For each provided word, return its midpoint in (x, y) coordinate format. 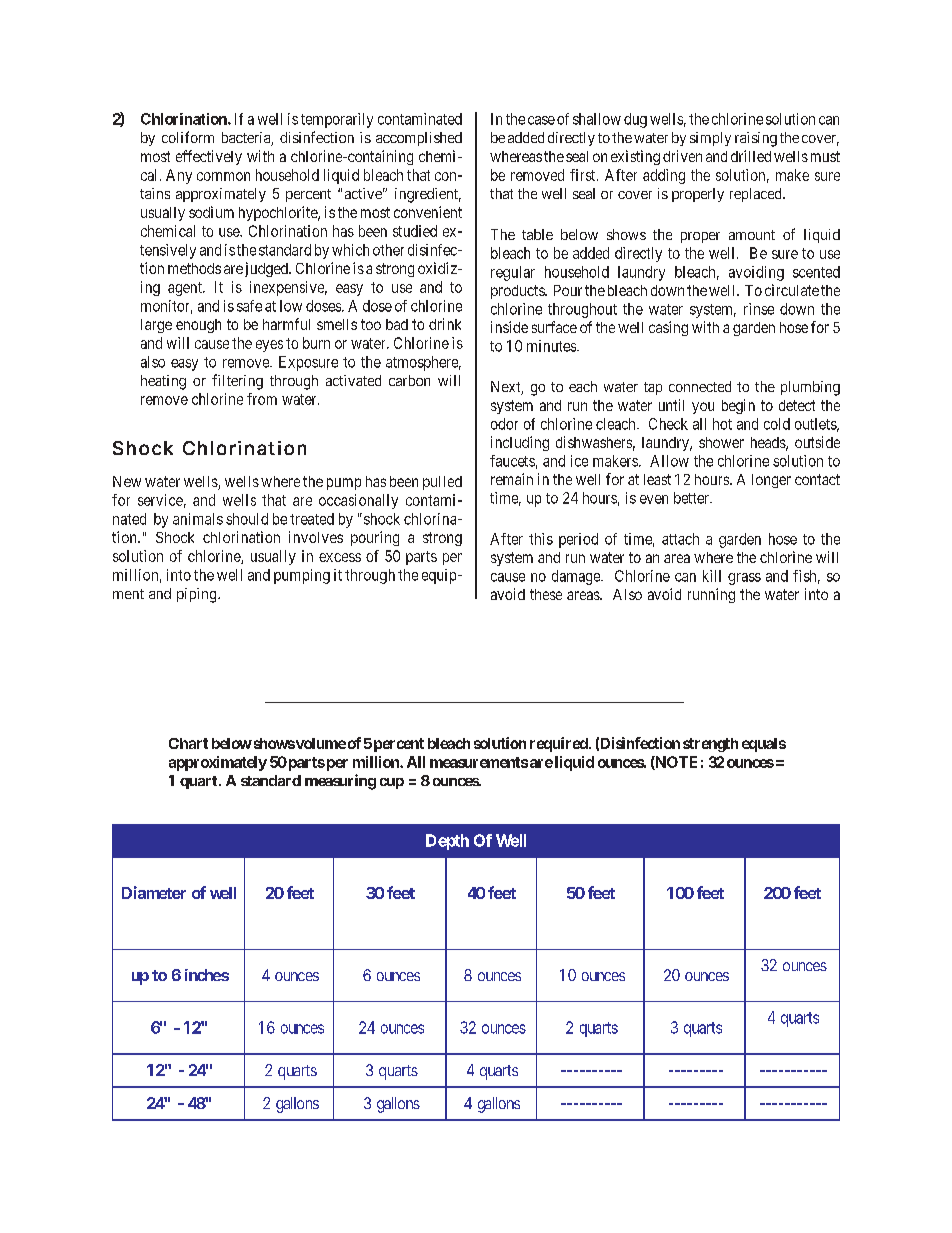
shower (721, 442)
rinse (759, 309)
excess (340, 557)
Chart (188, 743)
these (546, 594)
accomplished (419, 139)
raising (756, 139)
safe (249, 306)
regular (513, 273)
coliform (188, 137)
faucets (512, 461)
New (127, 481)
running (711, 595)
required (560, 744)
